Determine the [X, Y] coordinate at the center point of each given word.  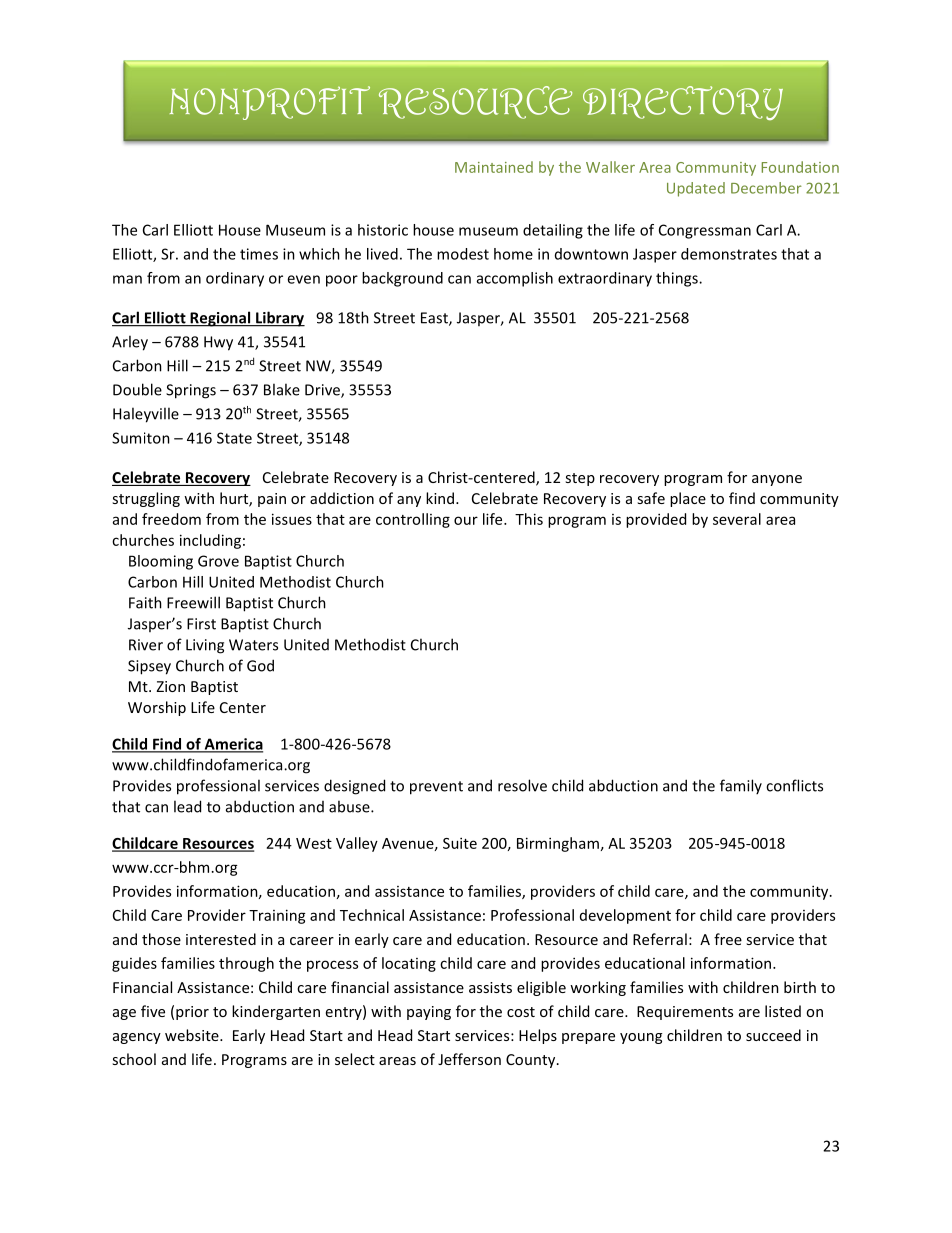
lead [187, 806]
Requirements [685, 1013]
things [678, 279]
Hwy [218, 343]
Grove [218, 561]
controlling [413, 520]
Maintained [494, 167]
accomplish [515, 279]
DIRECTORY [683, 103]
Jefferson [469, 1059]
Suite [460, 843]
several [737, 519]
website [193, 1035]
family [741, 786]
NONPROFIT [270, 103]
